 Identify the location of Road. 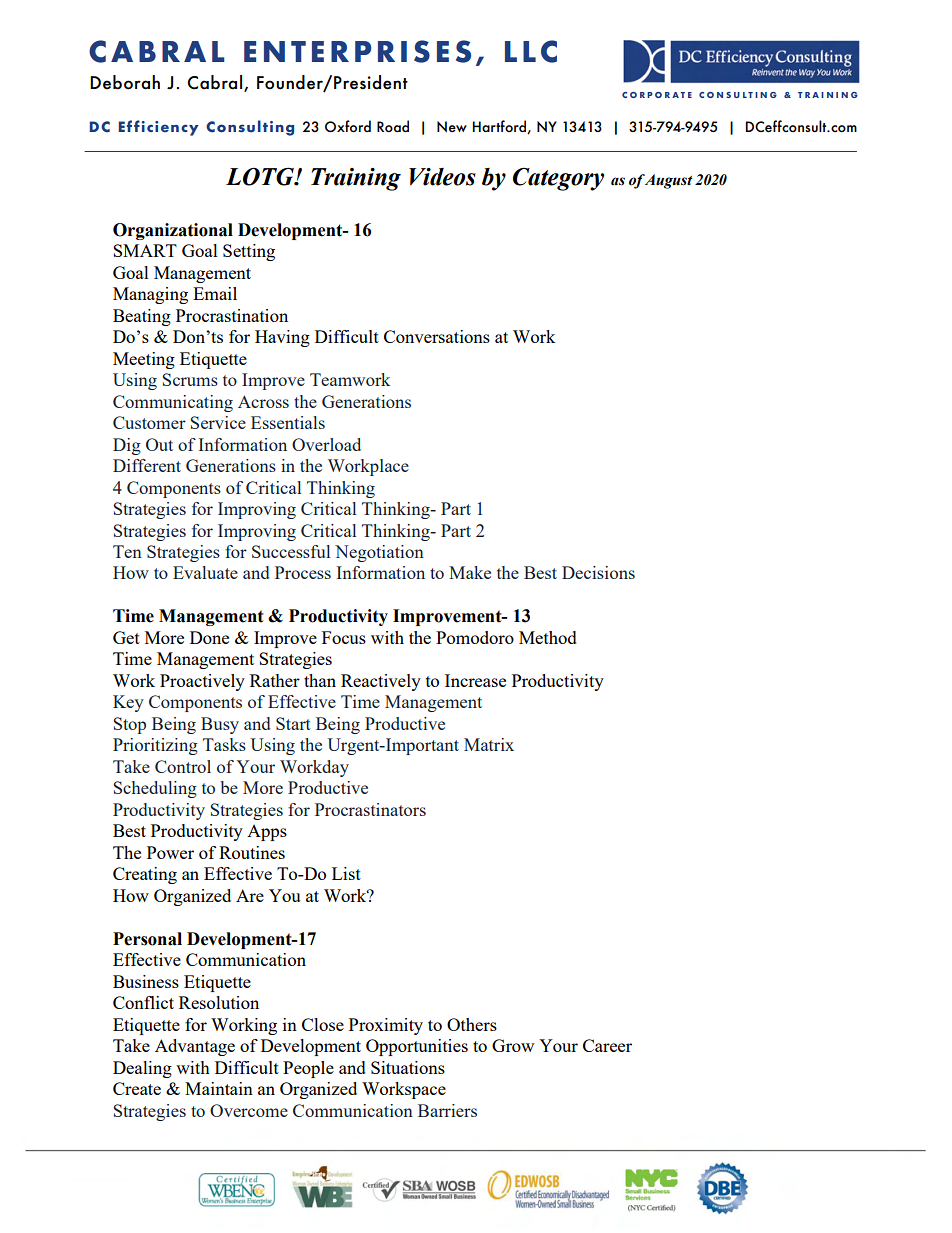
(393, 126).
